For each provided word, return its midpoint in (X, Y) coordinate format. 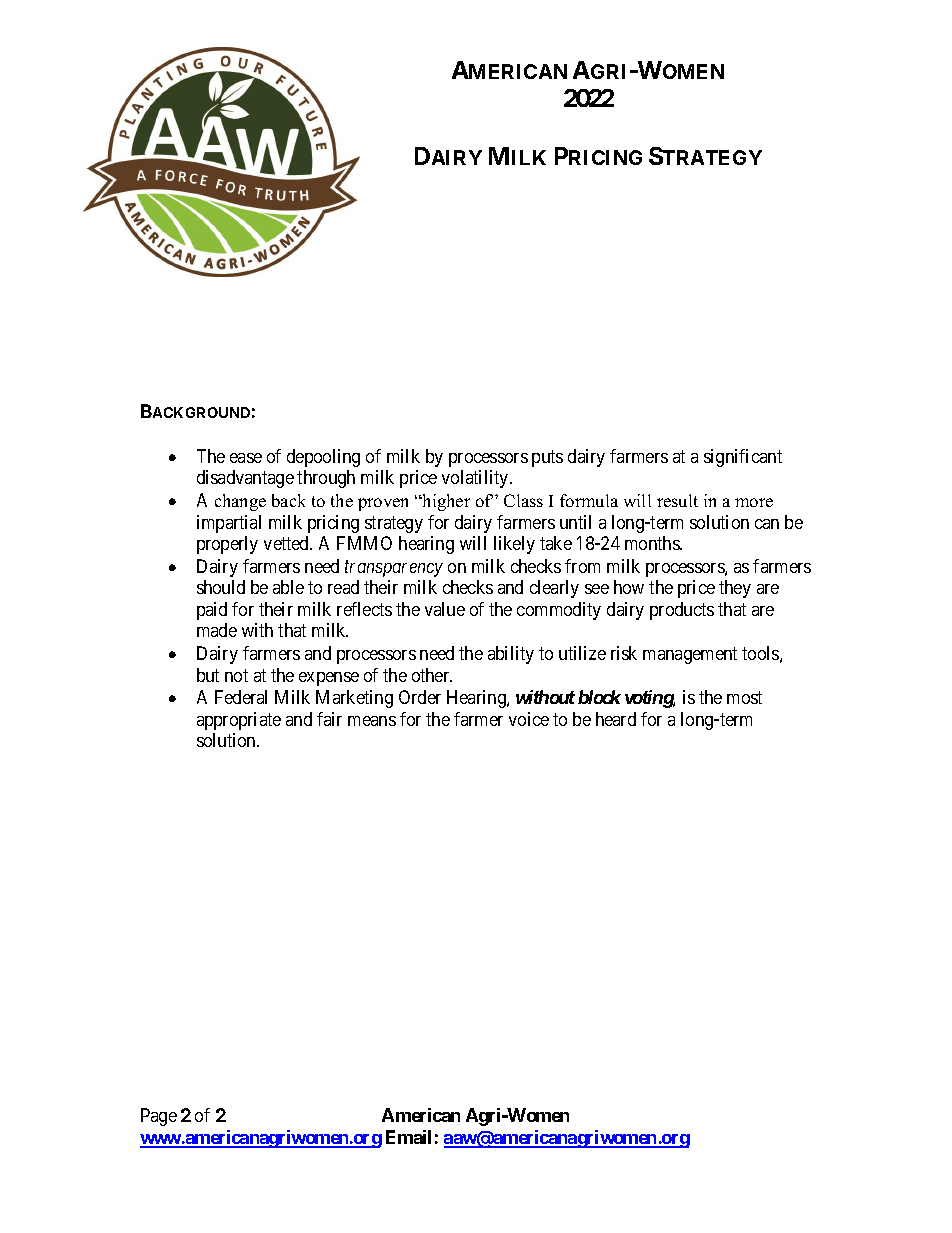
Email (408, 1137)
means (372, 721)
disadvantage (245, 479)
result (677, 500)
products (682, 611)
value (445, 609)
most (744, 698)
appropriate (239, 721)
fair (329, 719)
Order (420, 697)
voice (529, 719)
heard (616, 719)
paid (212, 611)
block (599, 697)
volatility (476, 479)
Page (159, 1117)
